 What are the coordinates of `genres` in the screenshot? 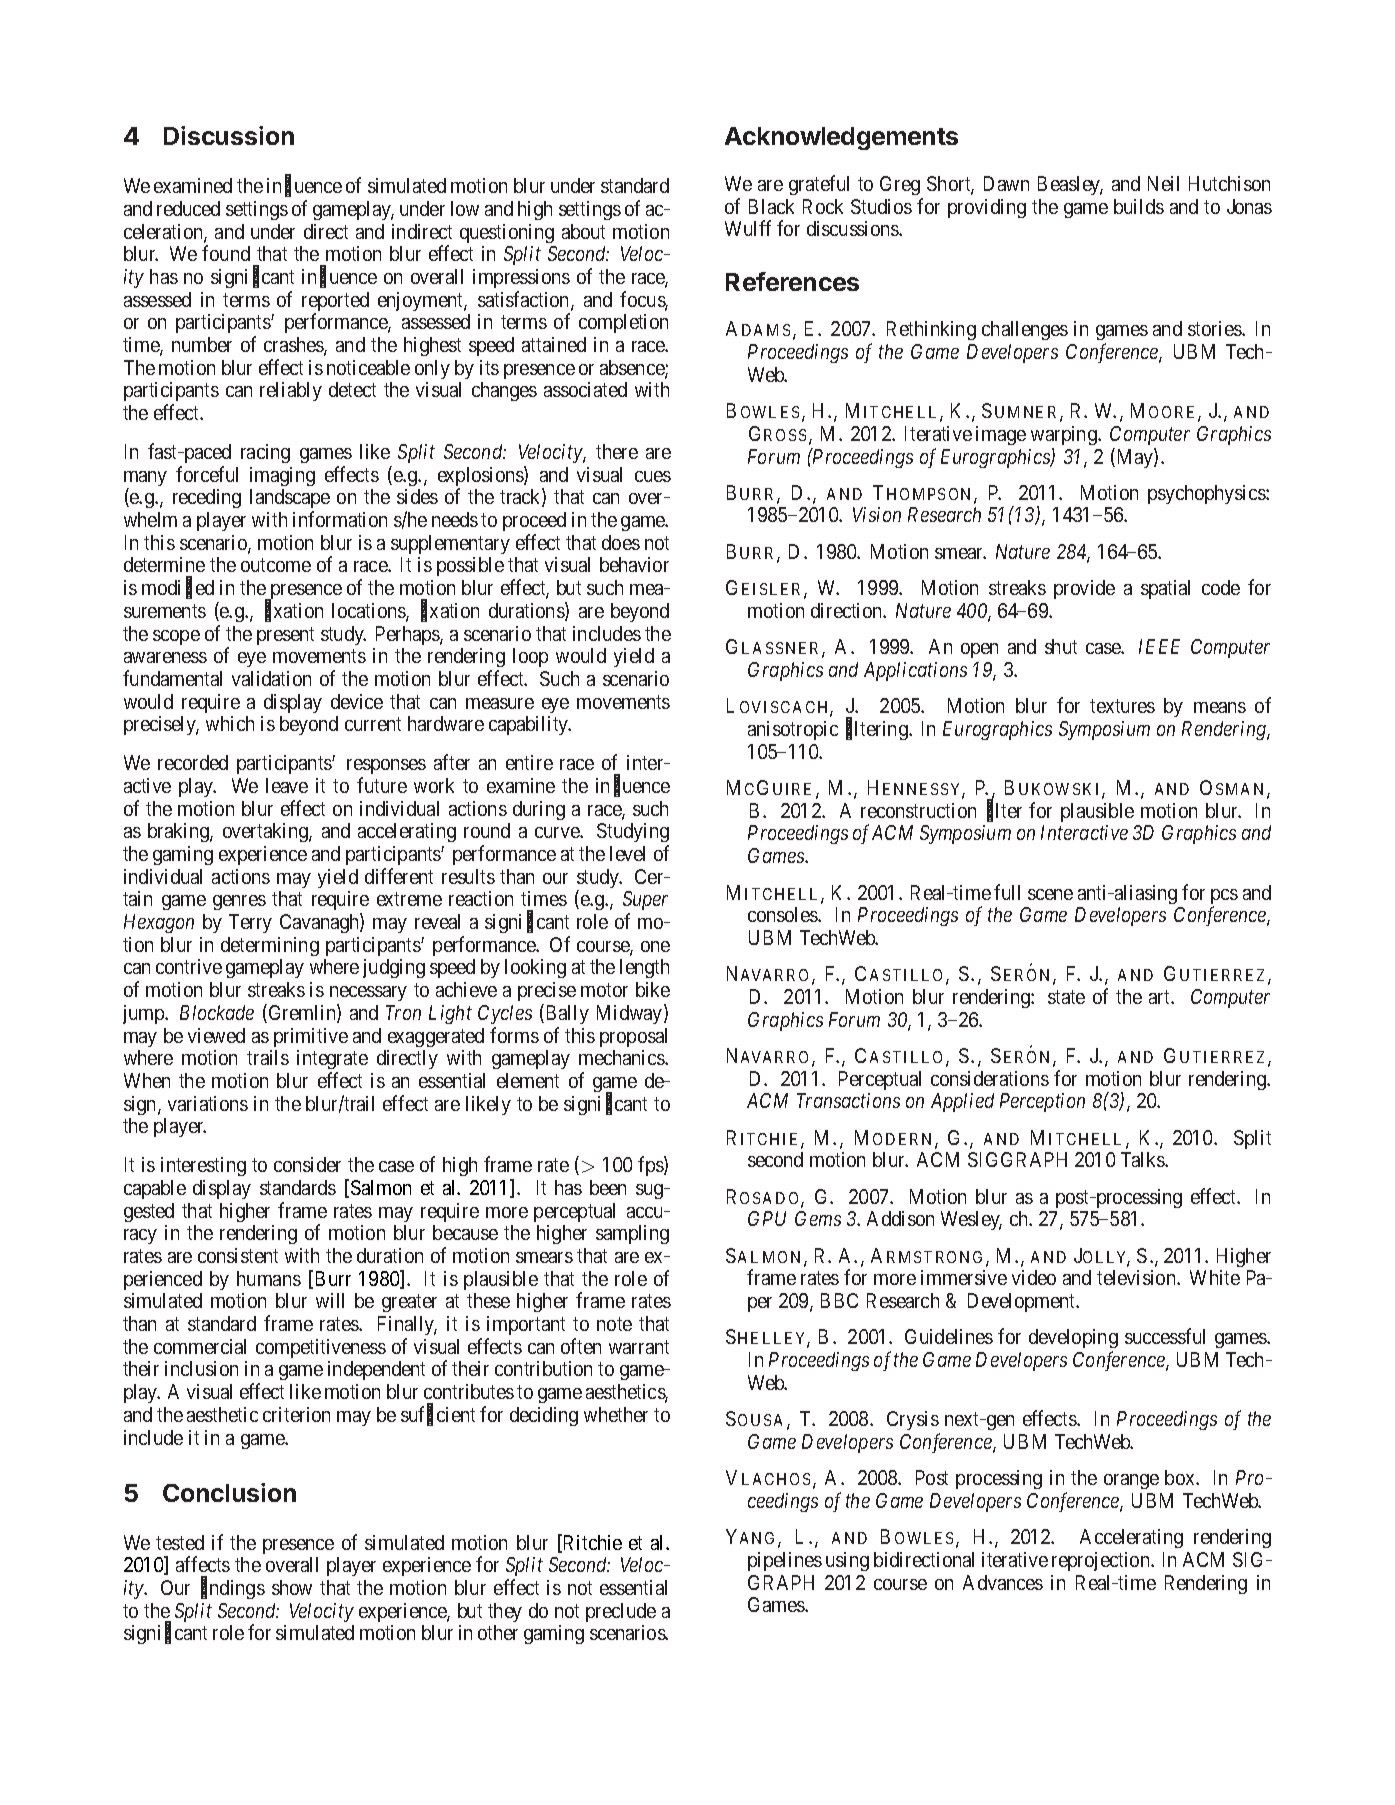 It's located at (239, 902).
